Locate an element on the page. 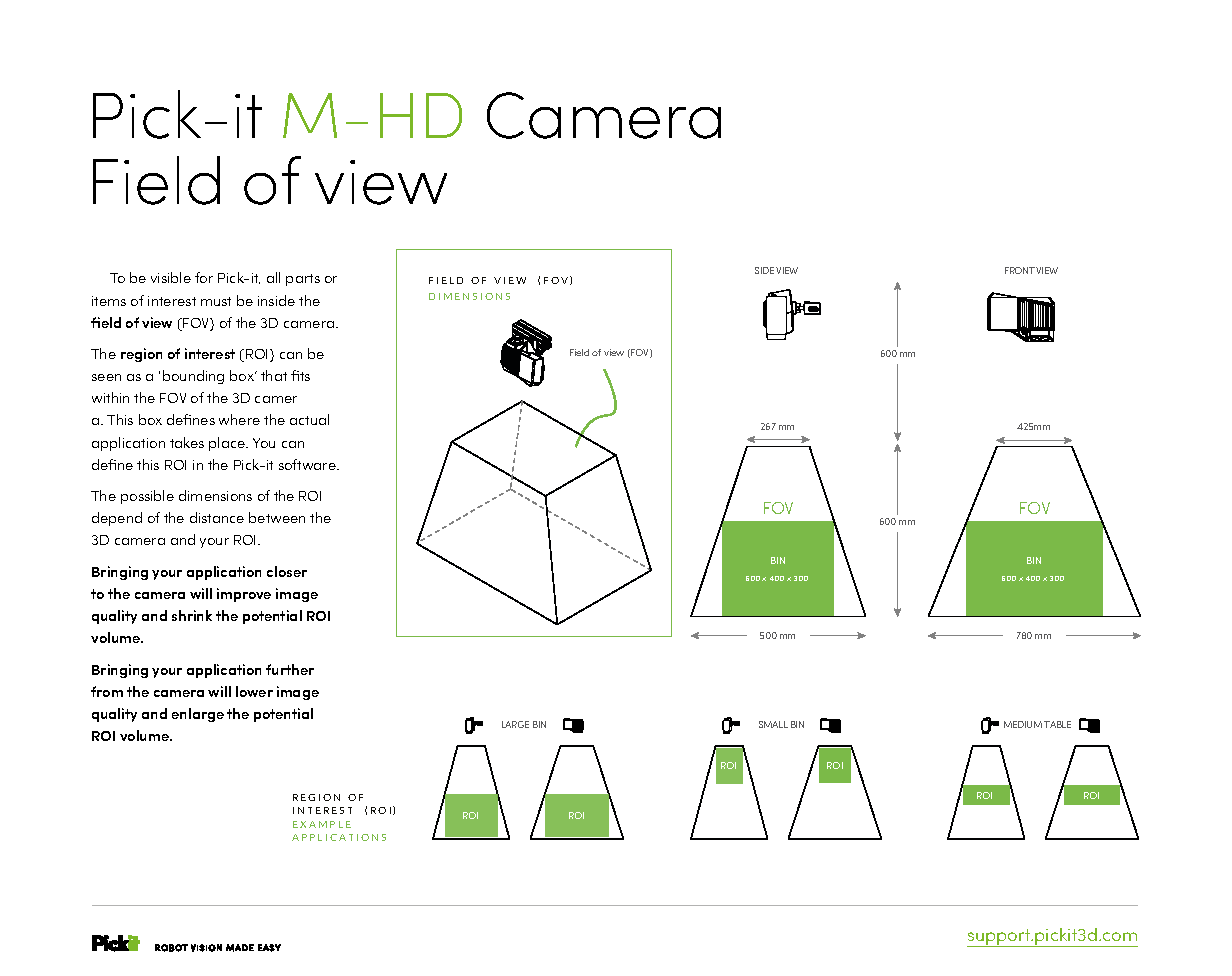  EXAMPLE is located at coordinates (322, 824).
